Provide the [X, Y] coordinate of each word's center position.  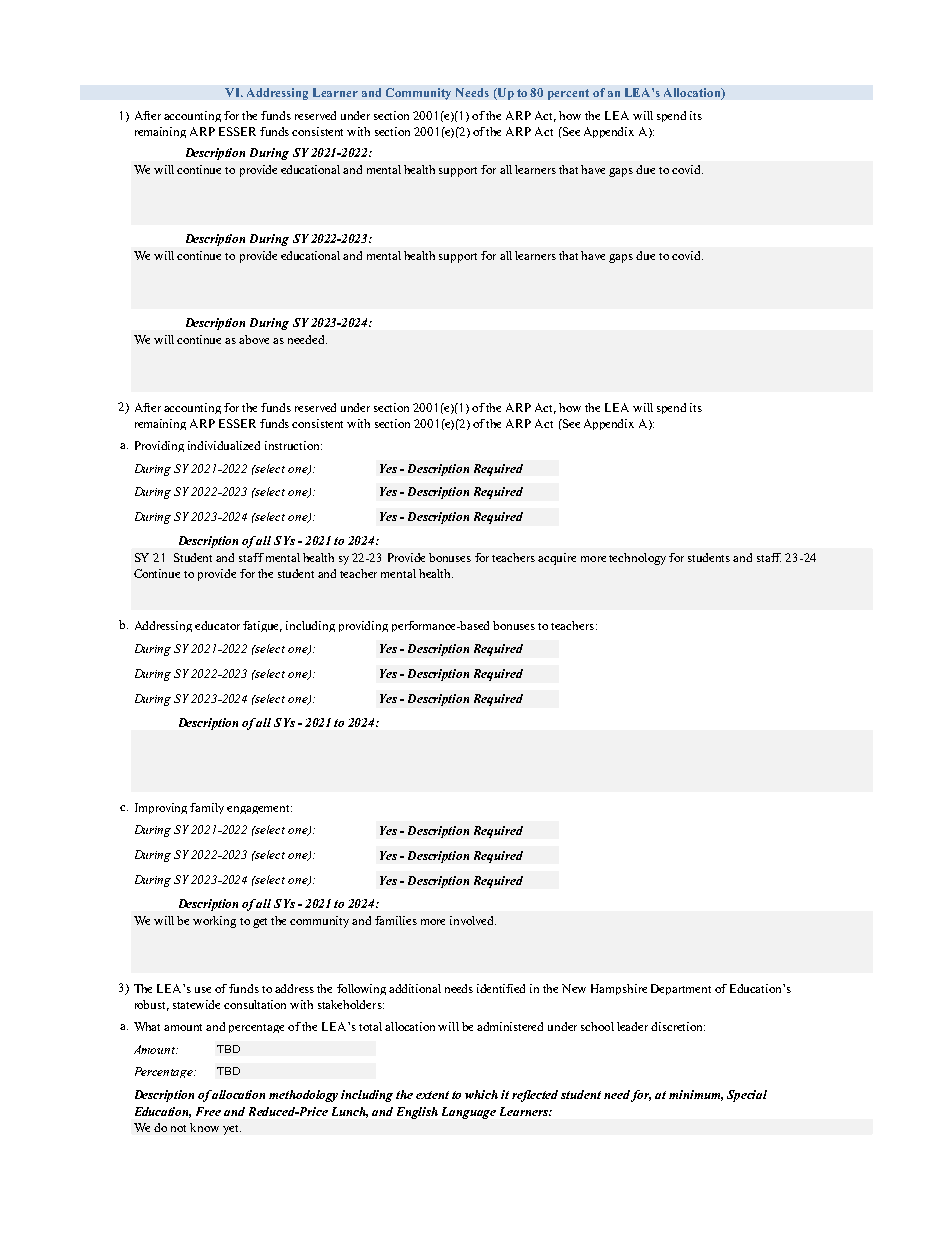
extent [432, 1095]
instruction [293, 445]
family [207, 808]
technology [637, 559]
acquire [557, 559]
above [254, 339]
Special [747, 1096]
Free [208, 1111]
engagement [259, 809]
